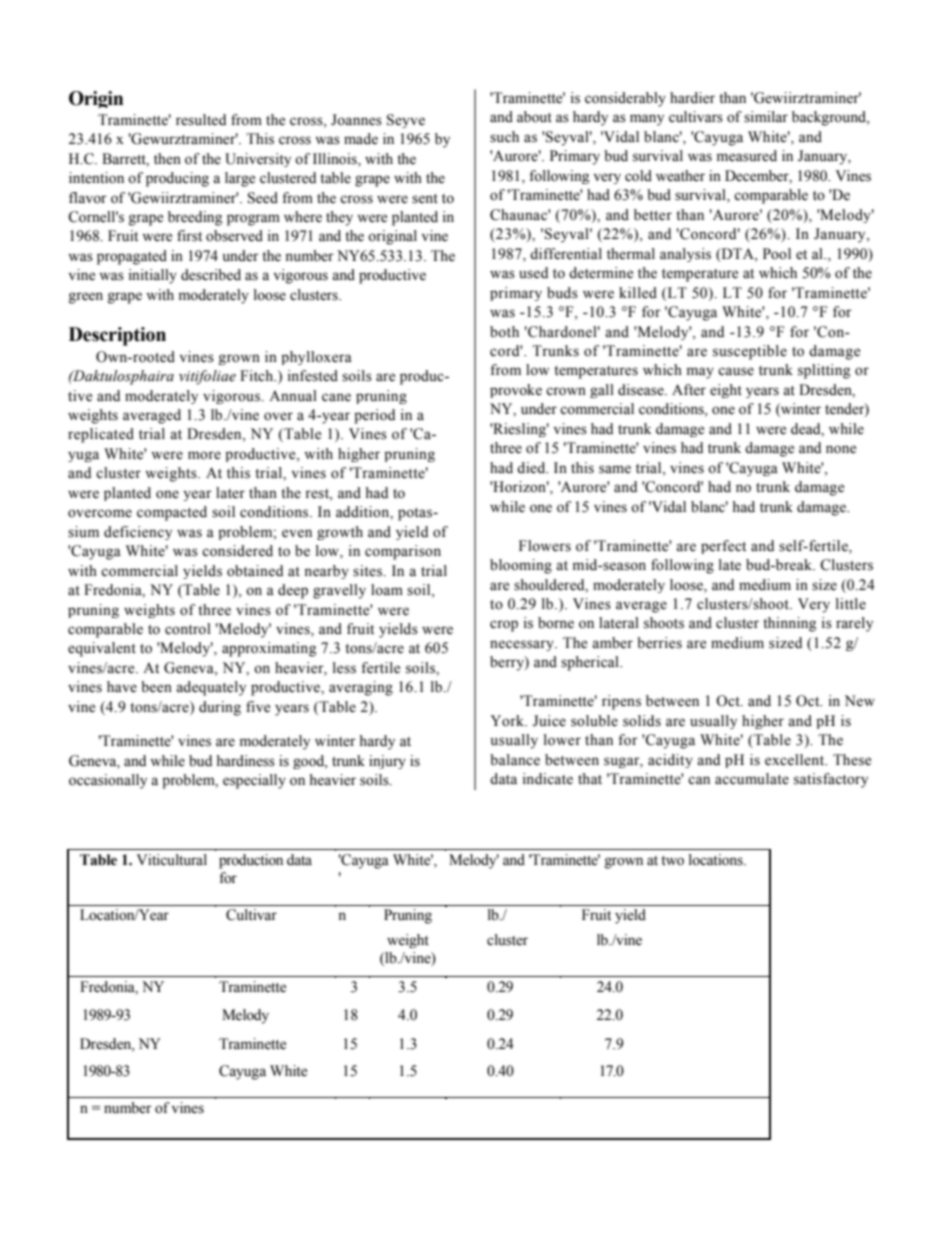  What do you see at coordinates (841, 449) in the document?
I see `none` at bounding box center [841, 449].
